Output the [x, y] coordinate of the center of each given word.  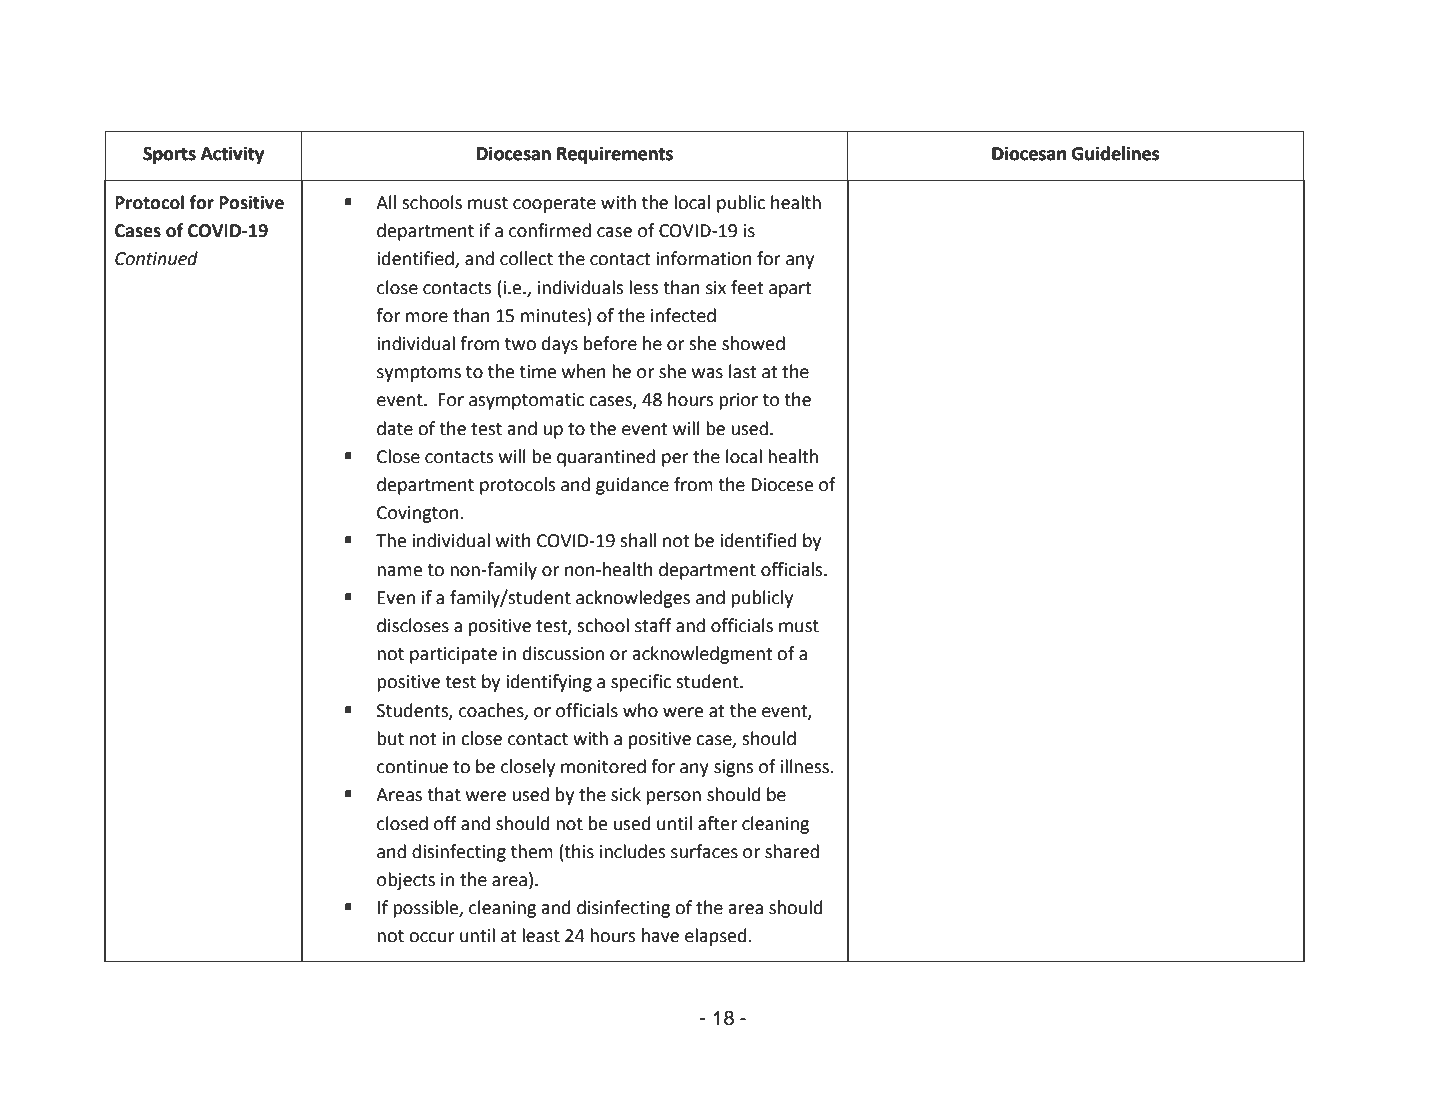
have [660, 935]
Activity [232, 155]
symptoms [419, 374]
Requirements [615, 155]
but [390, 738]
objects [406, 881]
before [610, 343]
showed [753, 343]
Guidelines [1115, 153]
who [640, 710]
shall [638, 540]
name [399, 571]
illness [805, 766]
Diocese [782, 485]
